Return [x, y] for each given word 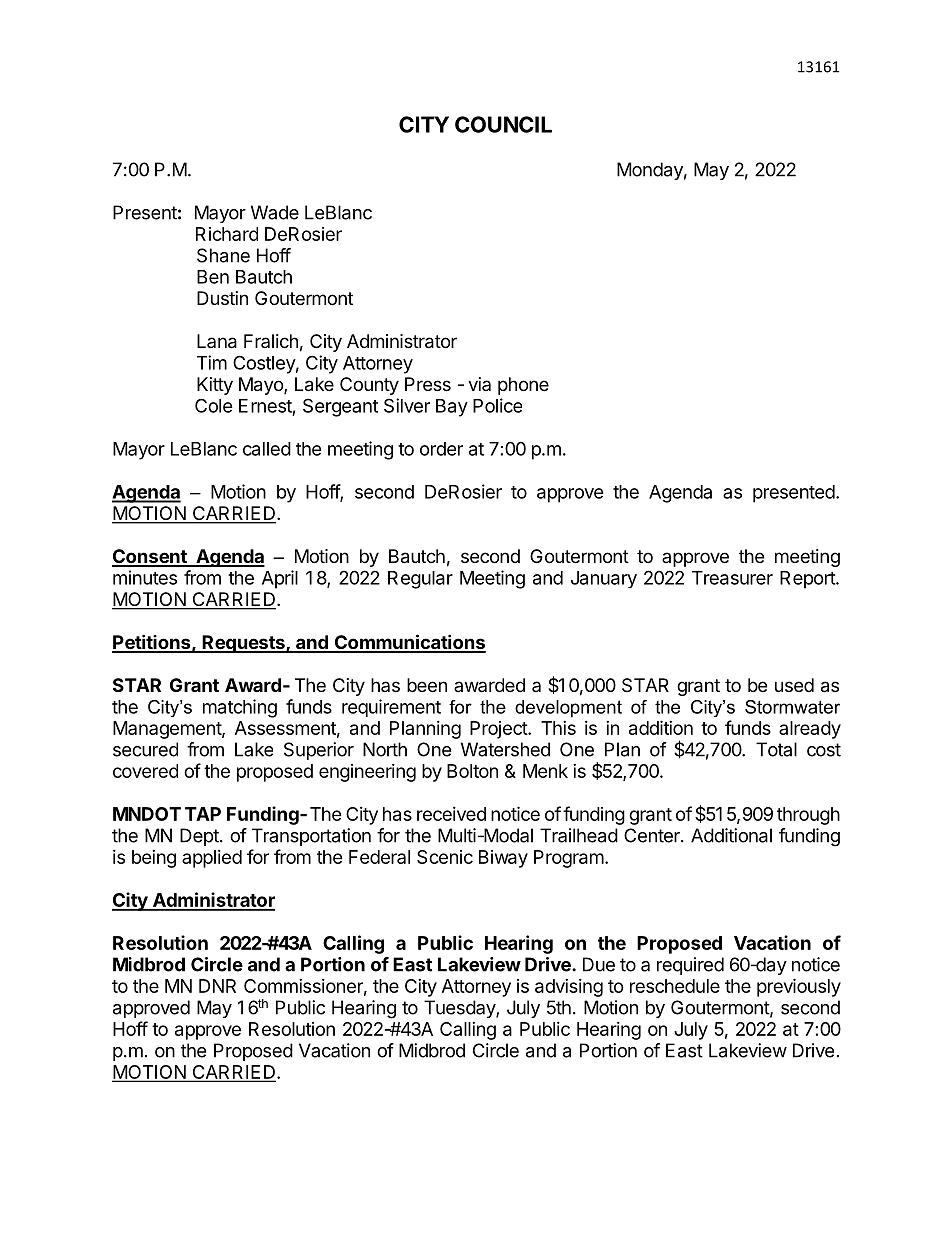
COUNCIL [503, 124]
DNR [217, 986]
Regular [420, 580]
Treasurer [732, 578]
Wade [275, 212]
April [280, 579]
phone [523, 386]
